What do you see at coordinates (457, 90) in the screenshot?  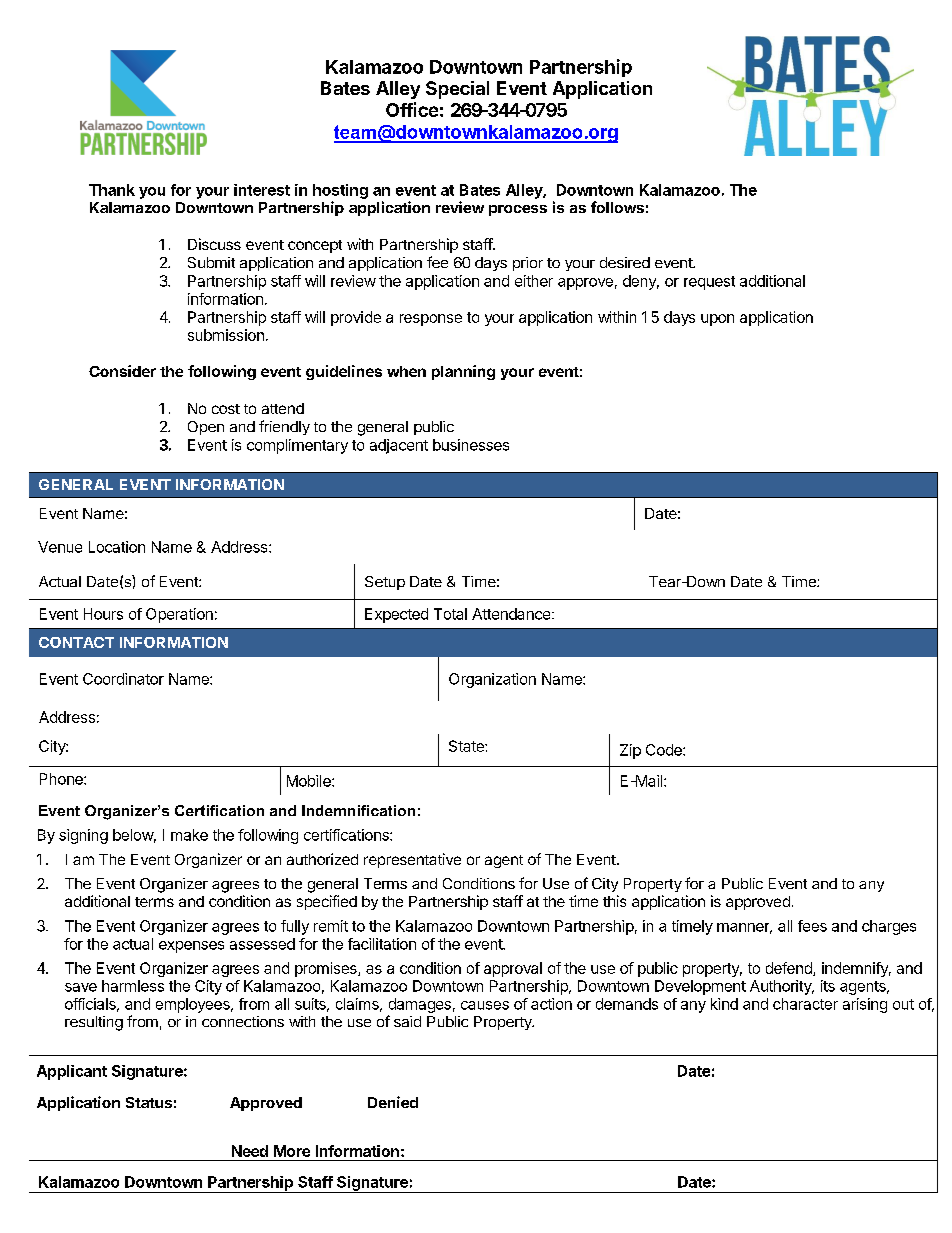 I see `Special` at bounding box center [457, 90].
